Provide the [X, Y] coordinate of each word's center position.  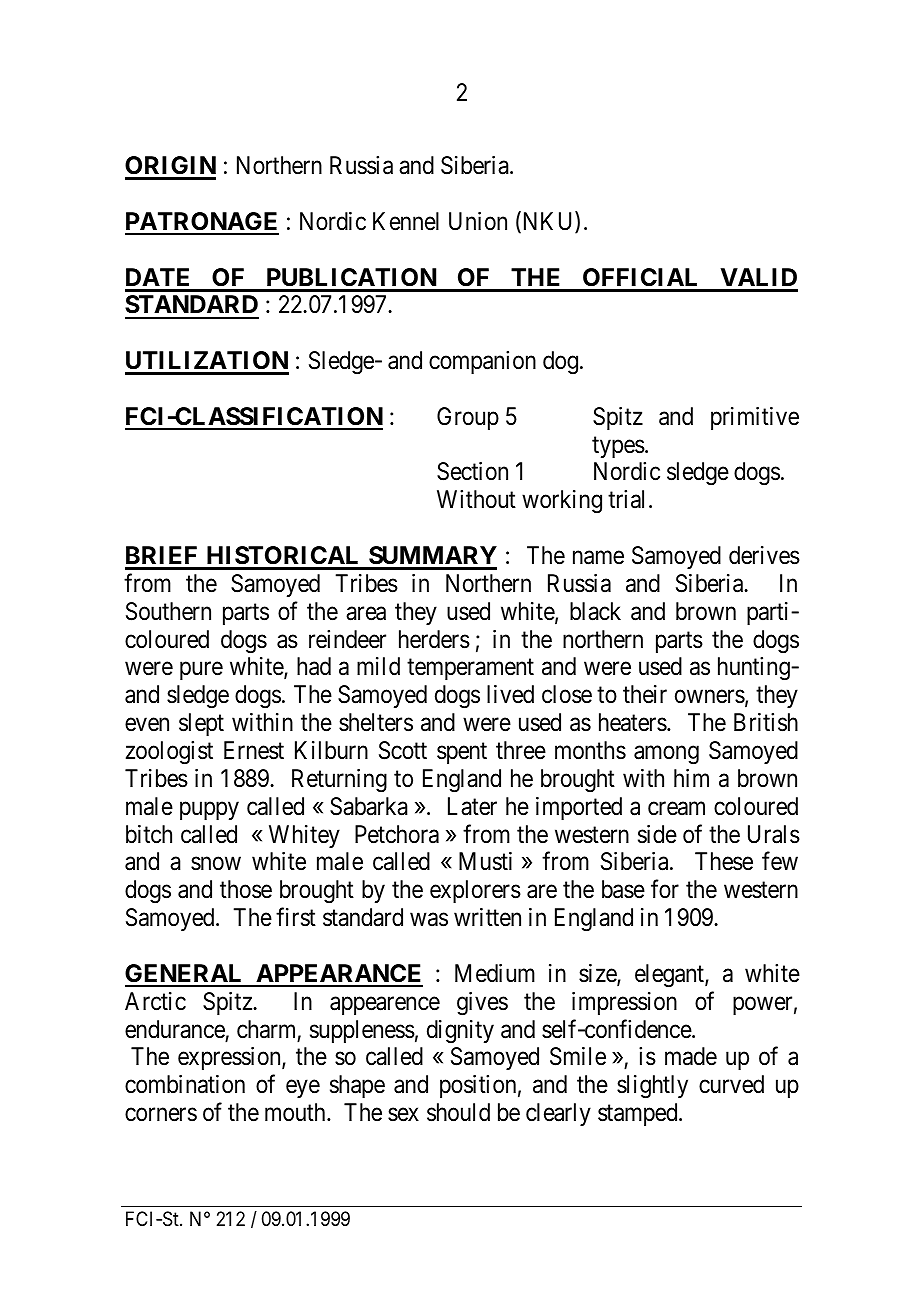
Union [478, 221]
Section [472, 471]
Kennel [406, 221]
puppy [209, 810]
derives [764, 555]
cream [676, 808]
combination [185, 1084]
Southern [168, 611]
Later [472, 806]
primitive [755, 418]
